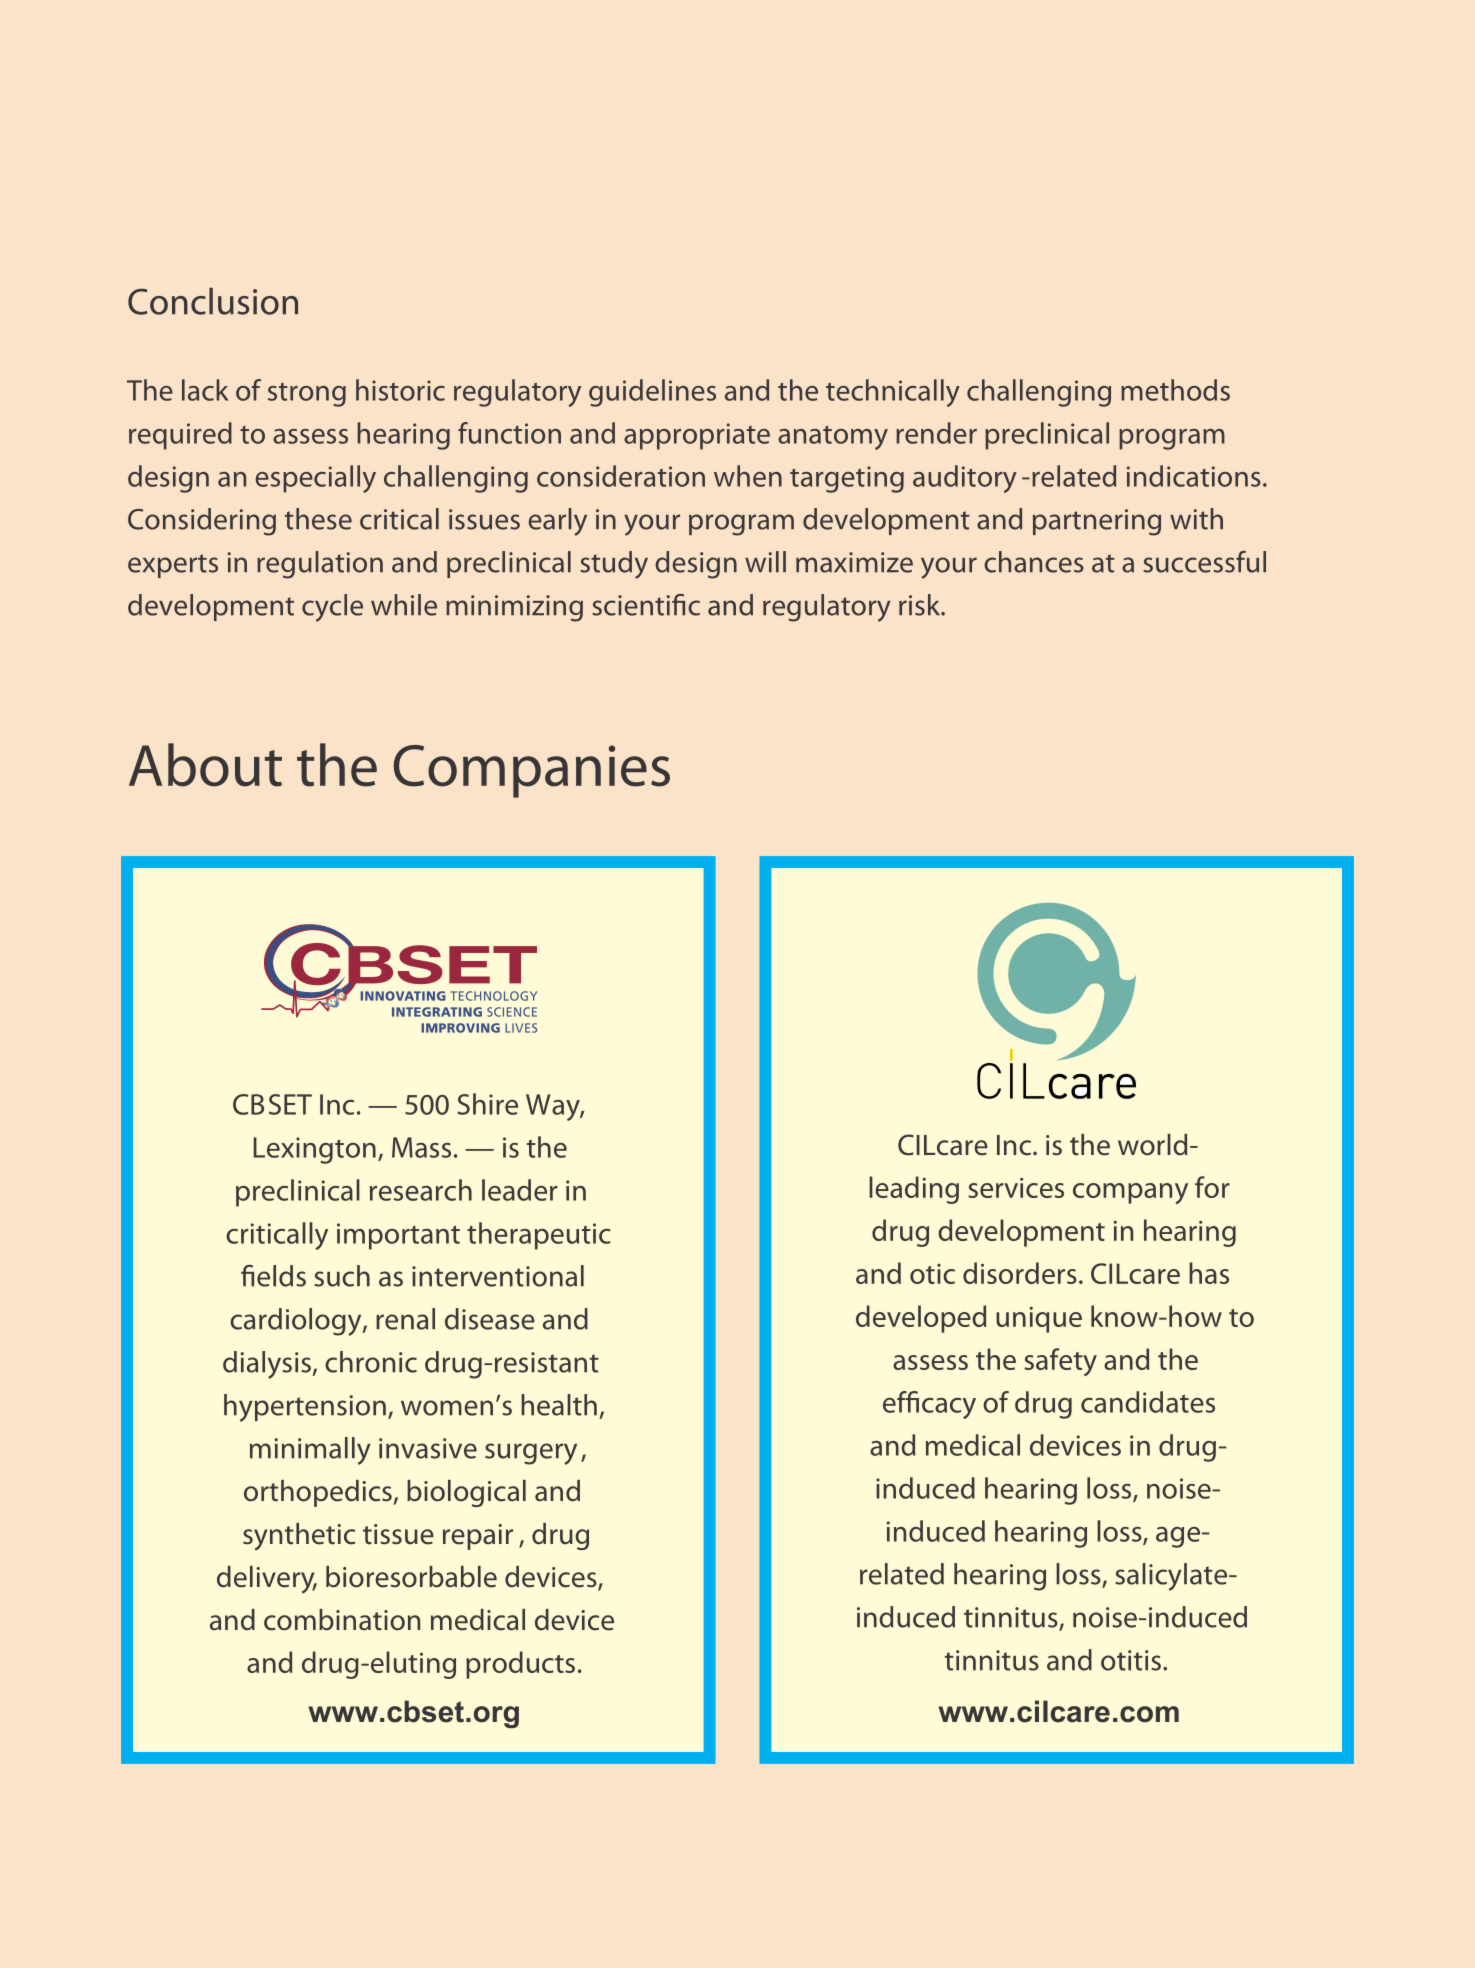 This page has width=1475, height=1968. I want to click on chances, so click(1034, 562).
